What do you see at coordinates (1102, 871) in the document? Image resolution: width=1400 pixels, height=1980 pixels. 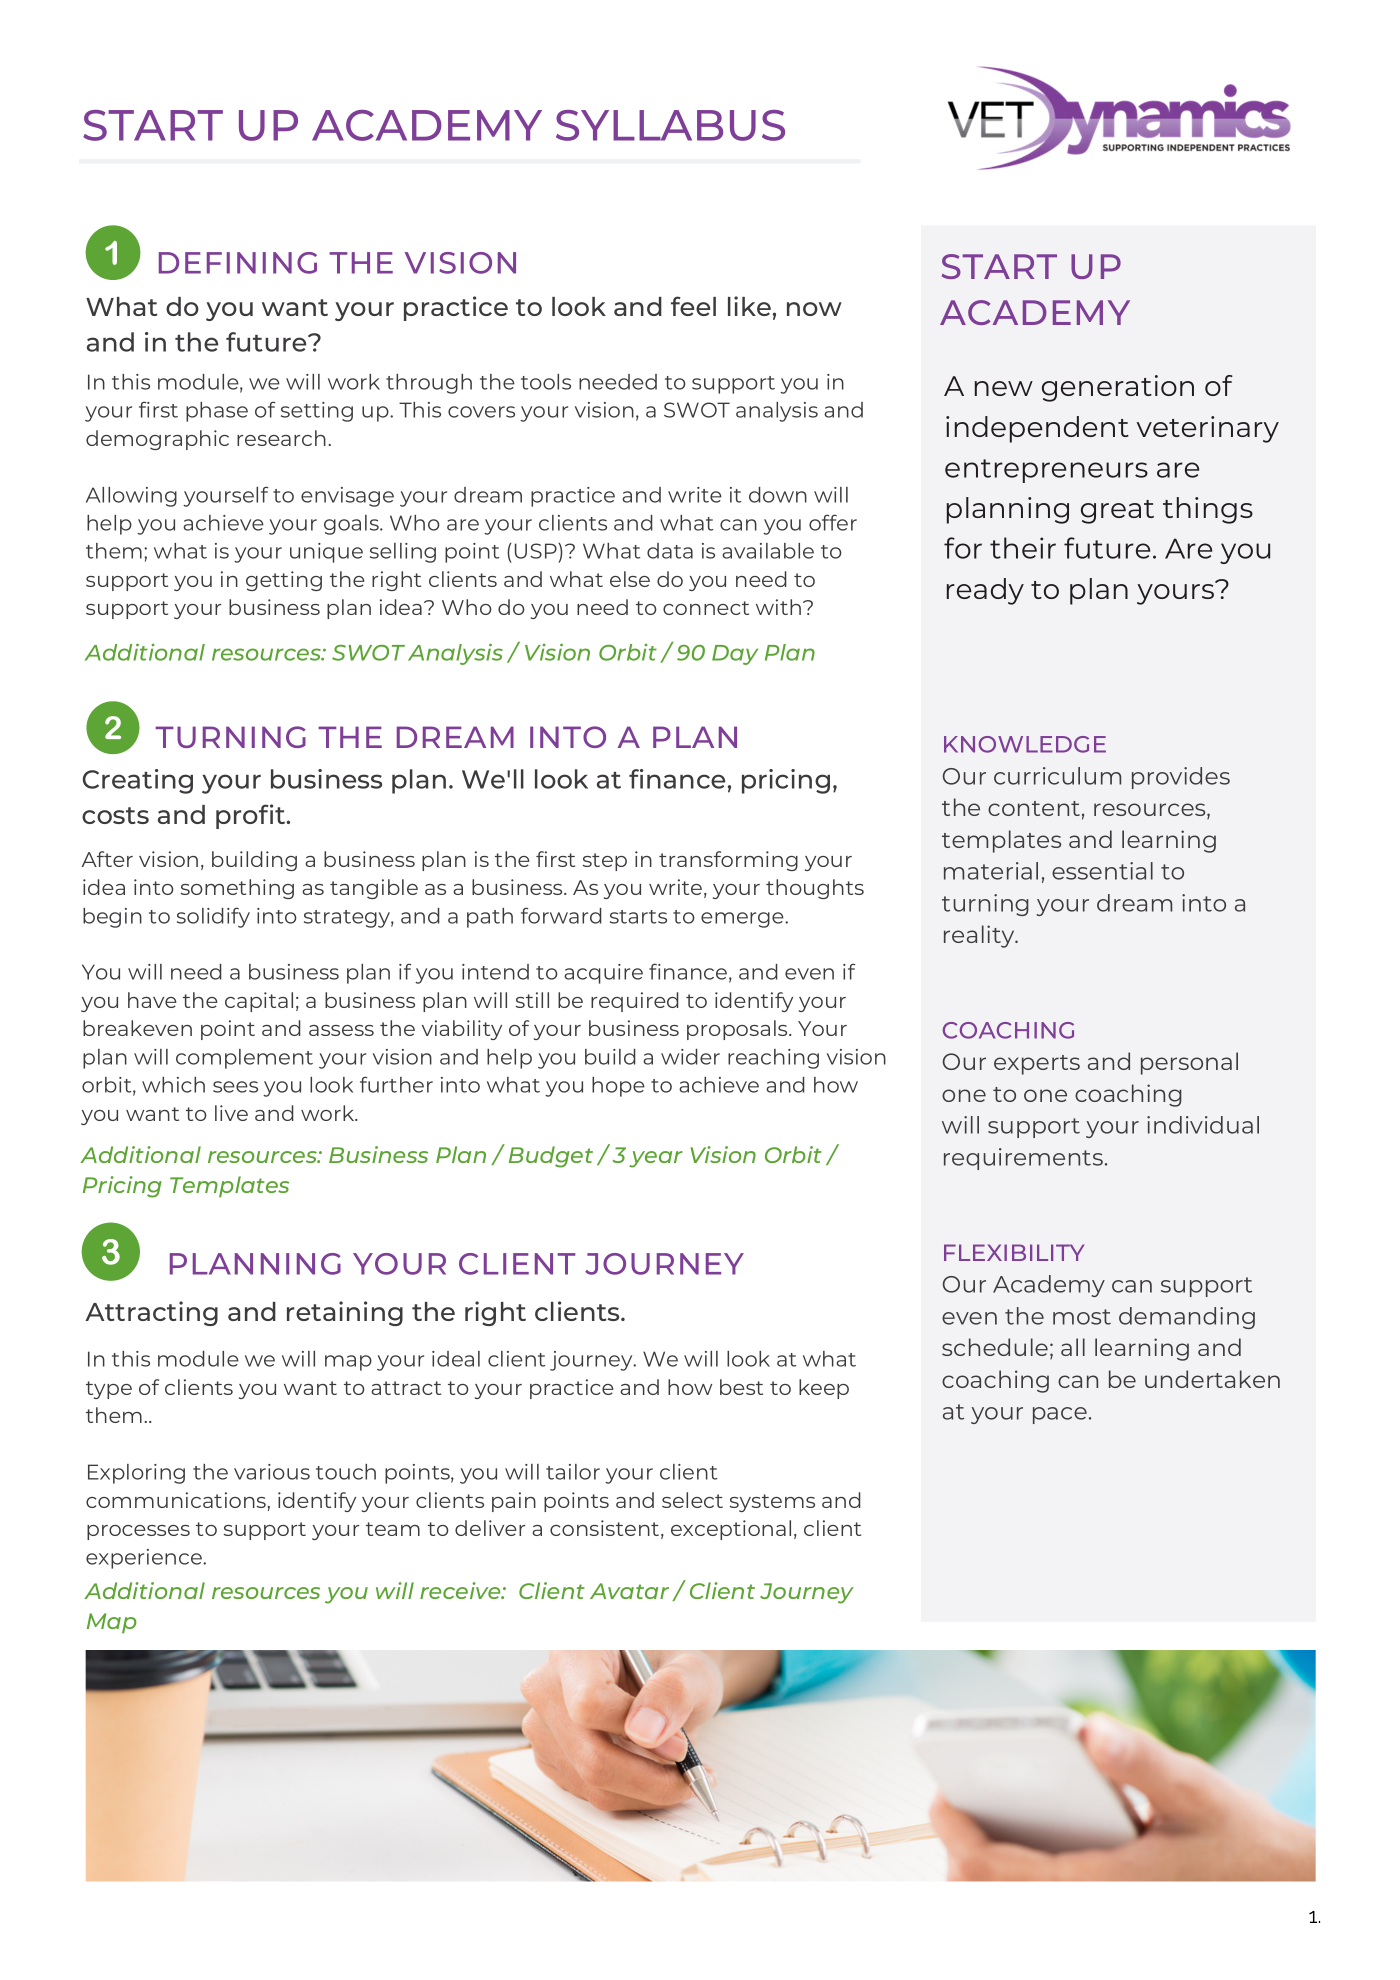 I see `essential` at bounding box center [1102, 871].
